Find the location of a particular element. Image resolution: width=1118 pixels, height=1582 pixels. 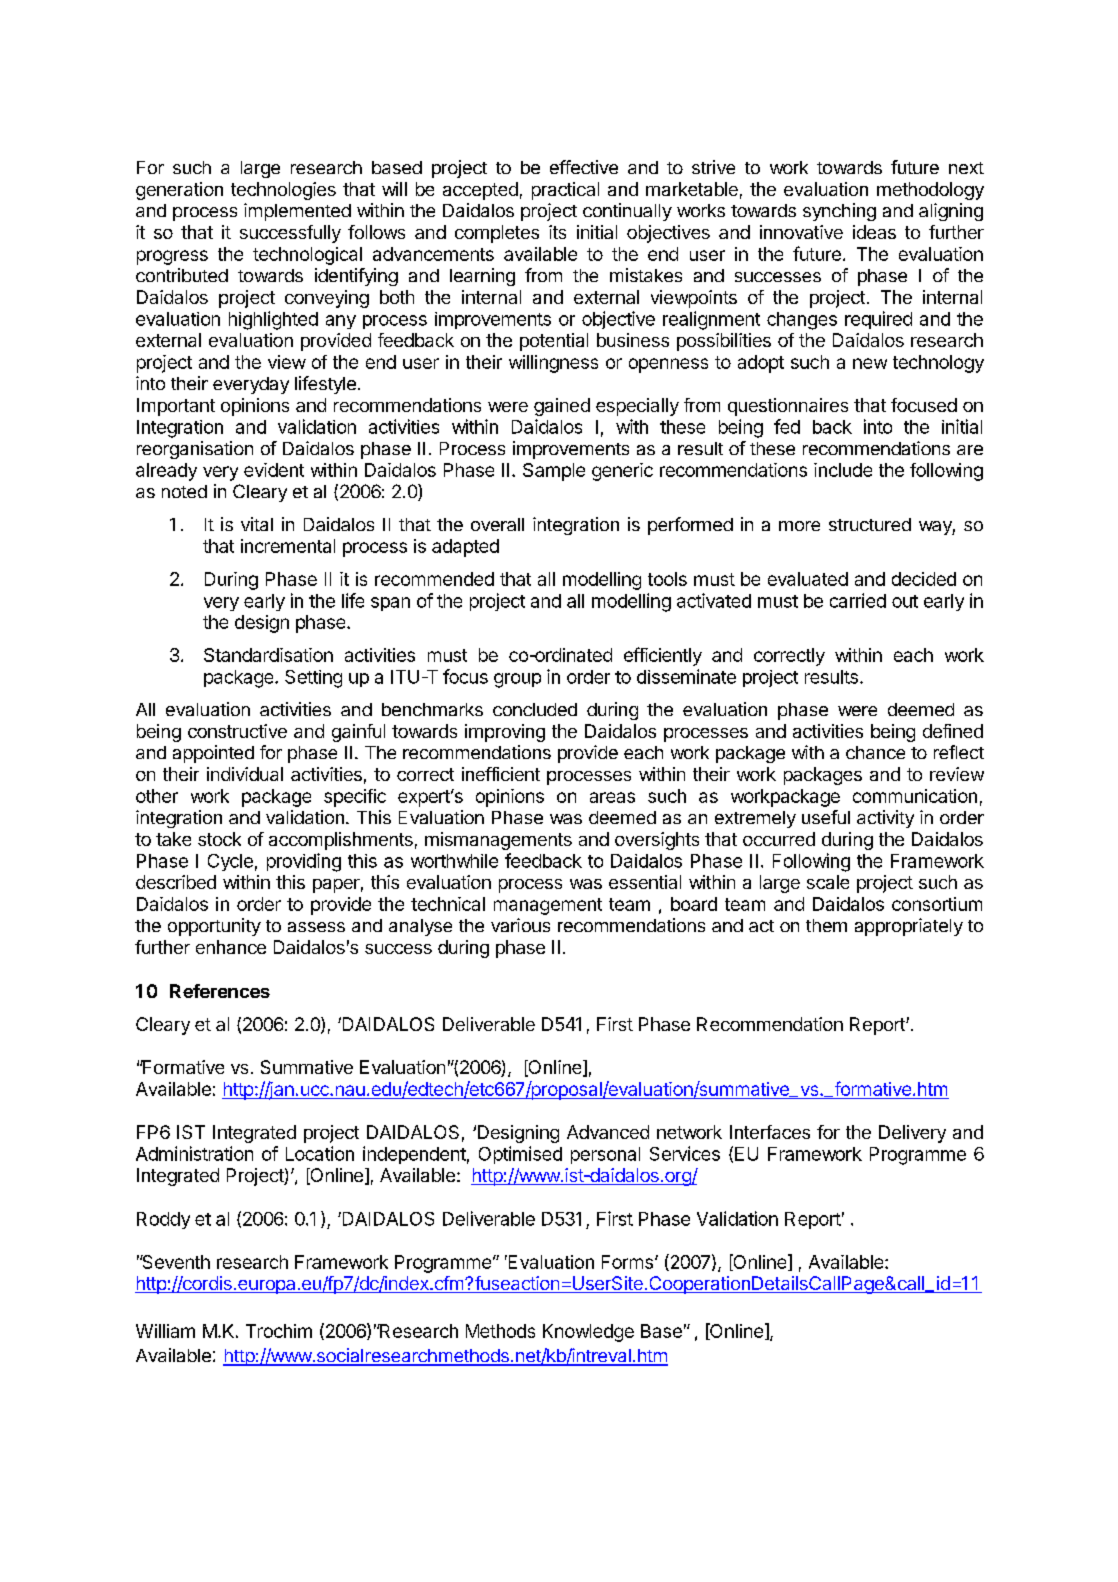

enhance is located at coordinates (231, 947).
